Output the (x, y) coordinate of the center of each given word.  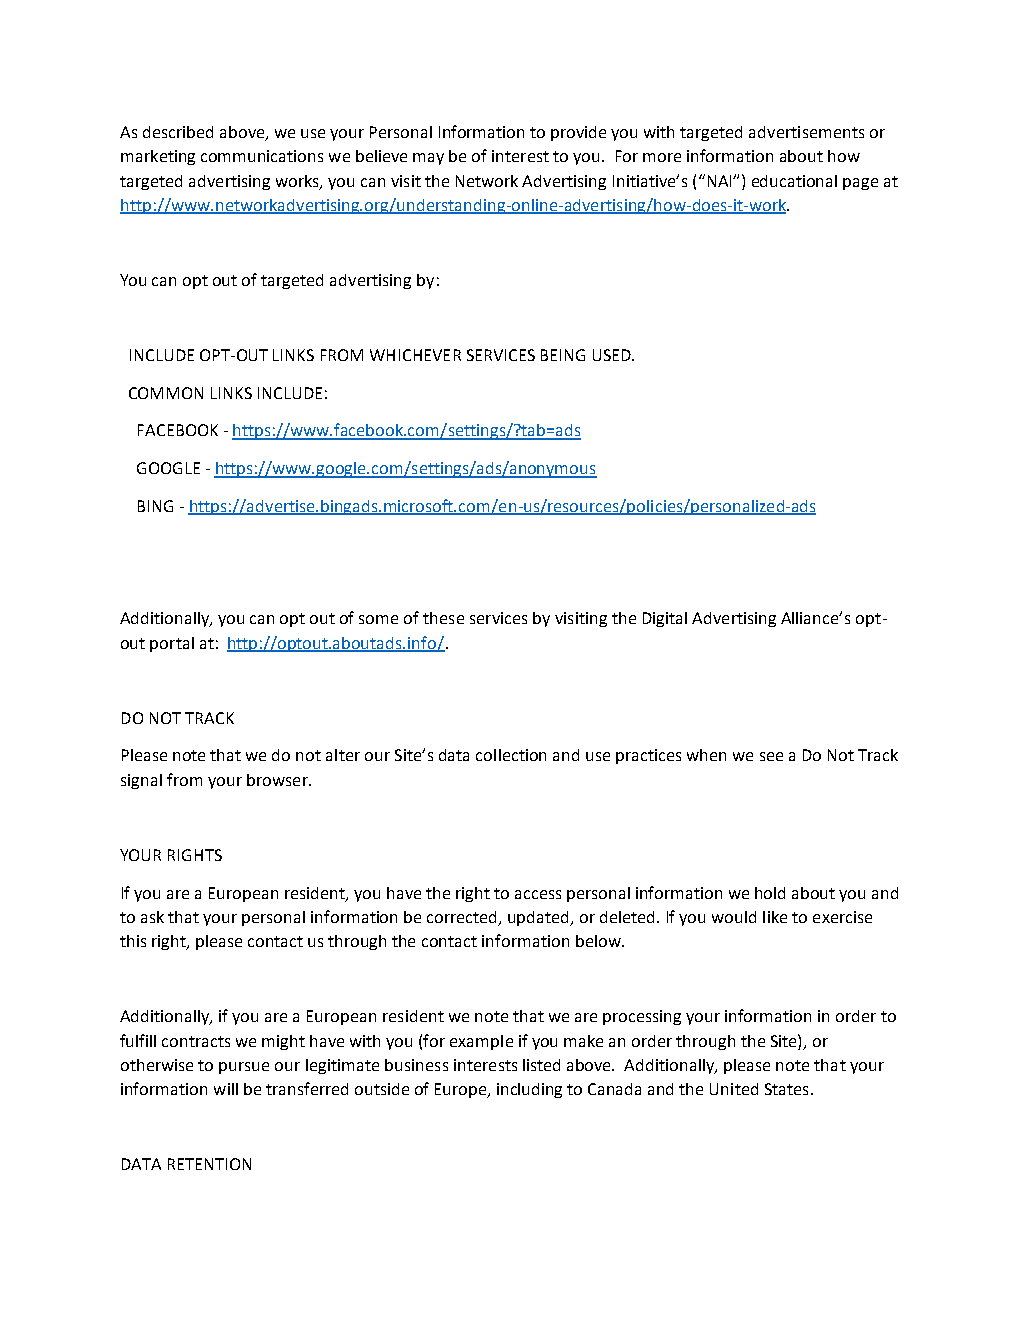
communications (262, 156)
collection (511, 755)
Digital (665, 619)
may (428, 159)
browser (278, 780)
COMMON (166, 393)
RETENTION (209, 1164)
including (529, 1090)
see (771, 756)
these (443, 618)
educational (794, 181)
